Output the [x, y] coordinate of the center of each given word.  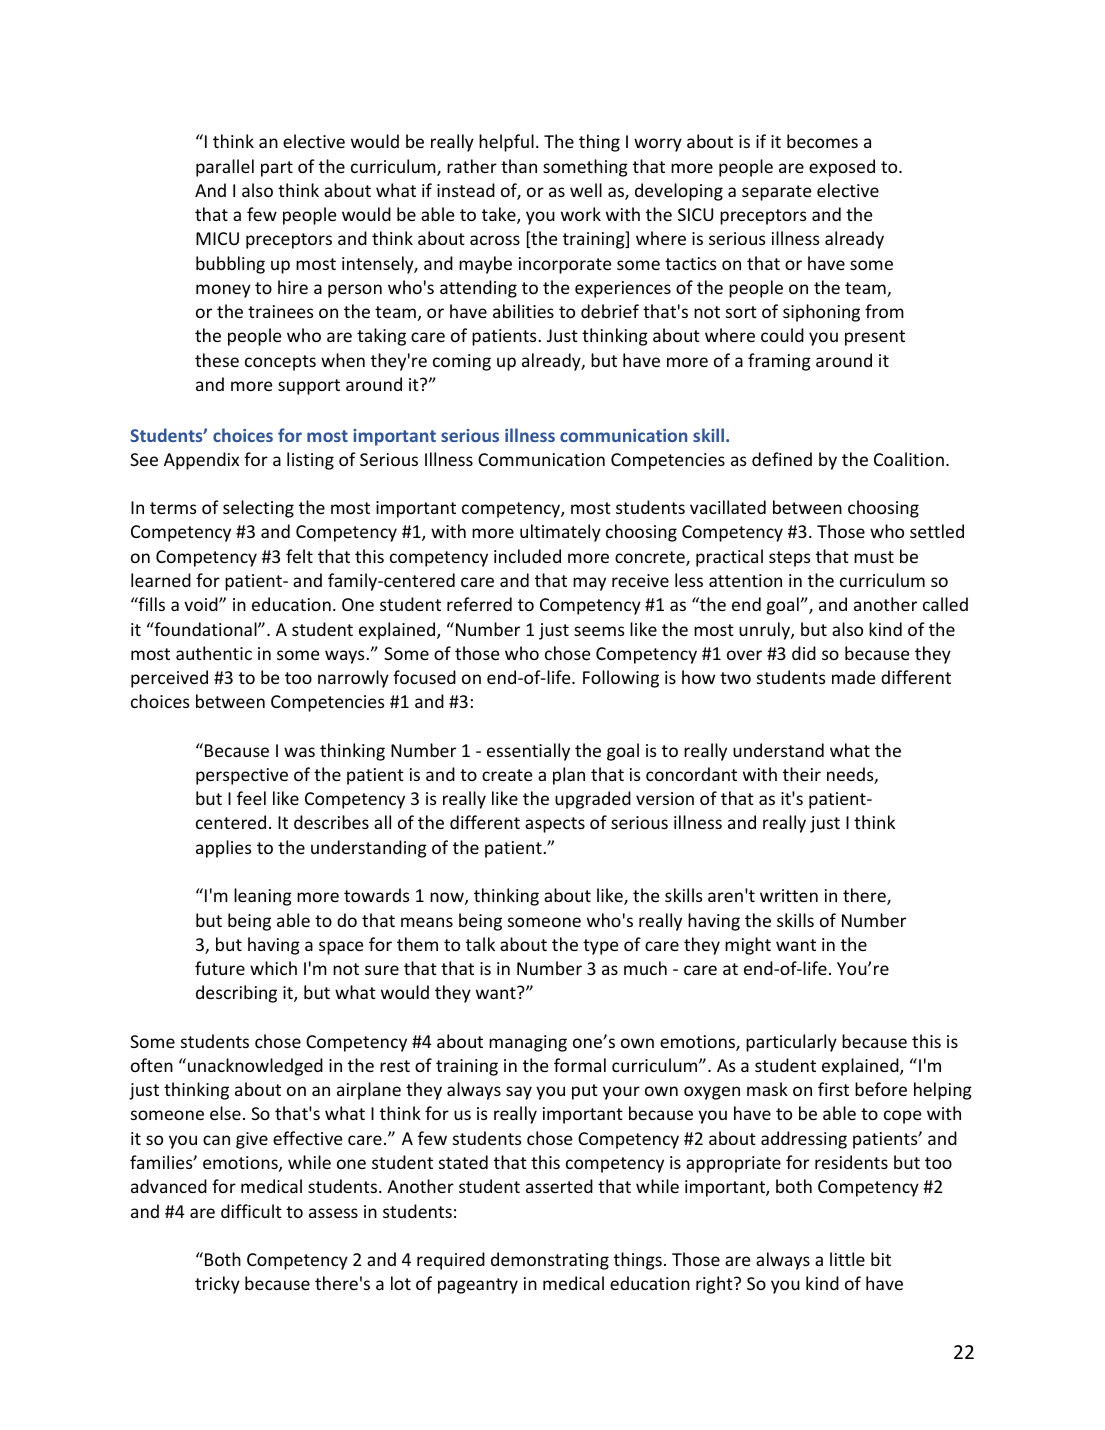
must [874, 557]
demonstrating [550, 1261]
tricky [217, 1285]
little [847, 1259]
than [519, 166]
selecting [258, 509]
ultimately [560, 533]
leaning [263, 897]
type [600, 947]
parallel [225, 168]
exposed [842, 168]
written [789, 895]
